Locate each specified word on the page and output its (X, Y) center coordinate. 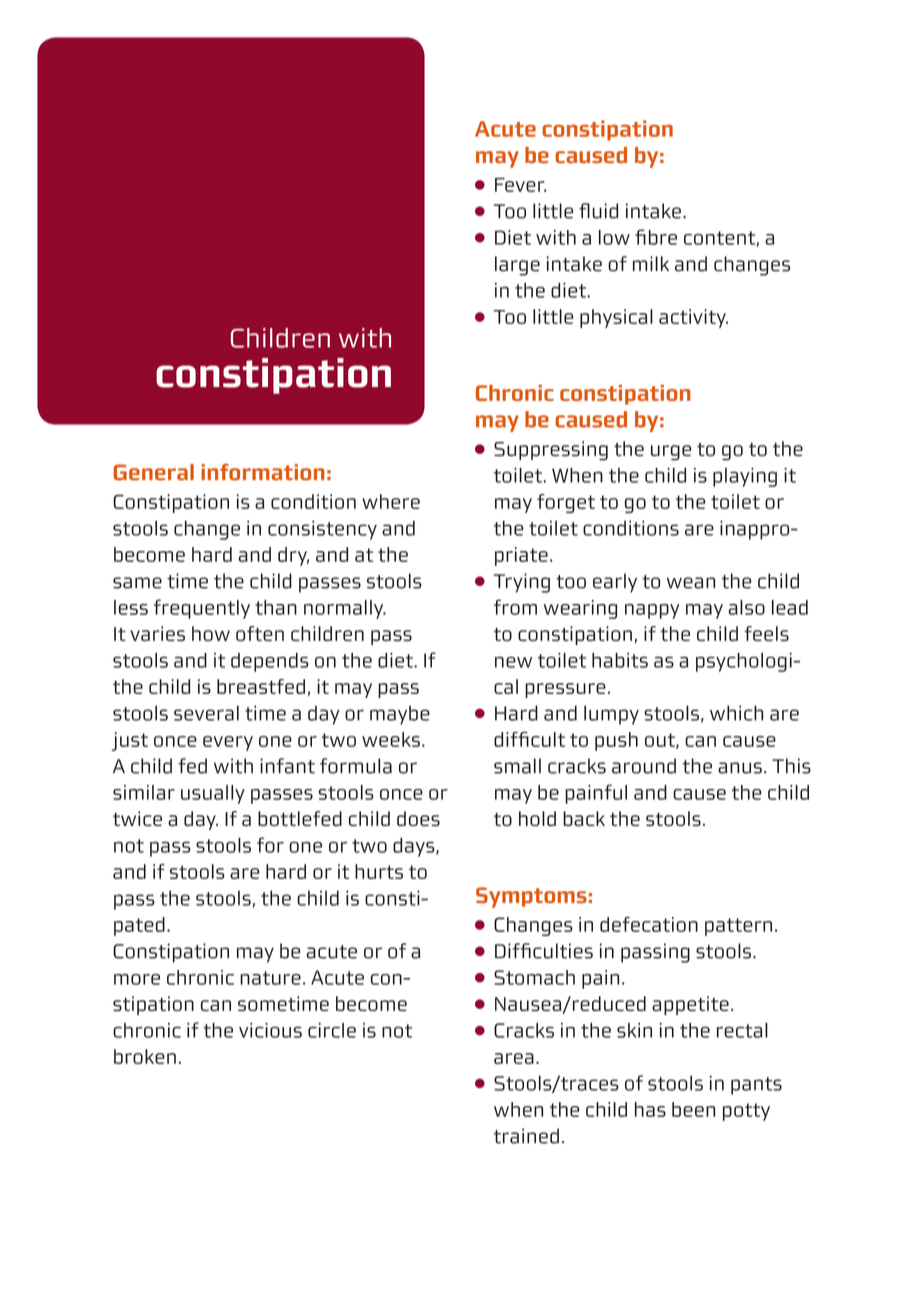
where (391, 501)
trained (526, 1136)
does (418, 818)
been (693, 1109)
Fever (520, 185)
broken (145, 1056)
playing (745, 477)
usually (213, 794)
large (517, 266)
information (262, 472)
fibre (656, 237)
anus (740, 768)
